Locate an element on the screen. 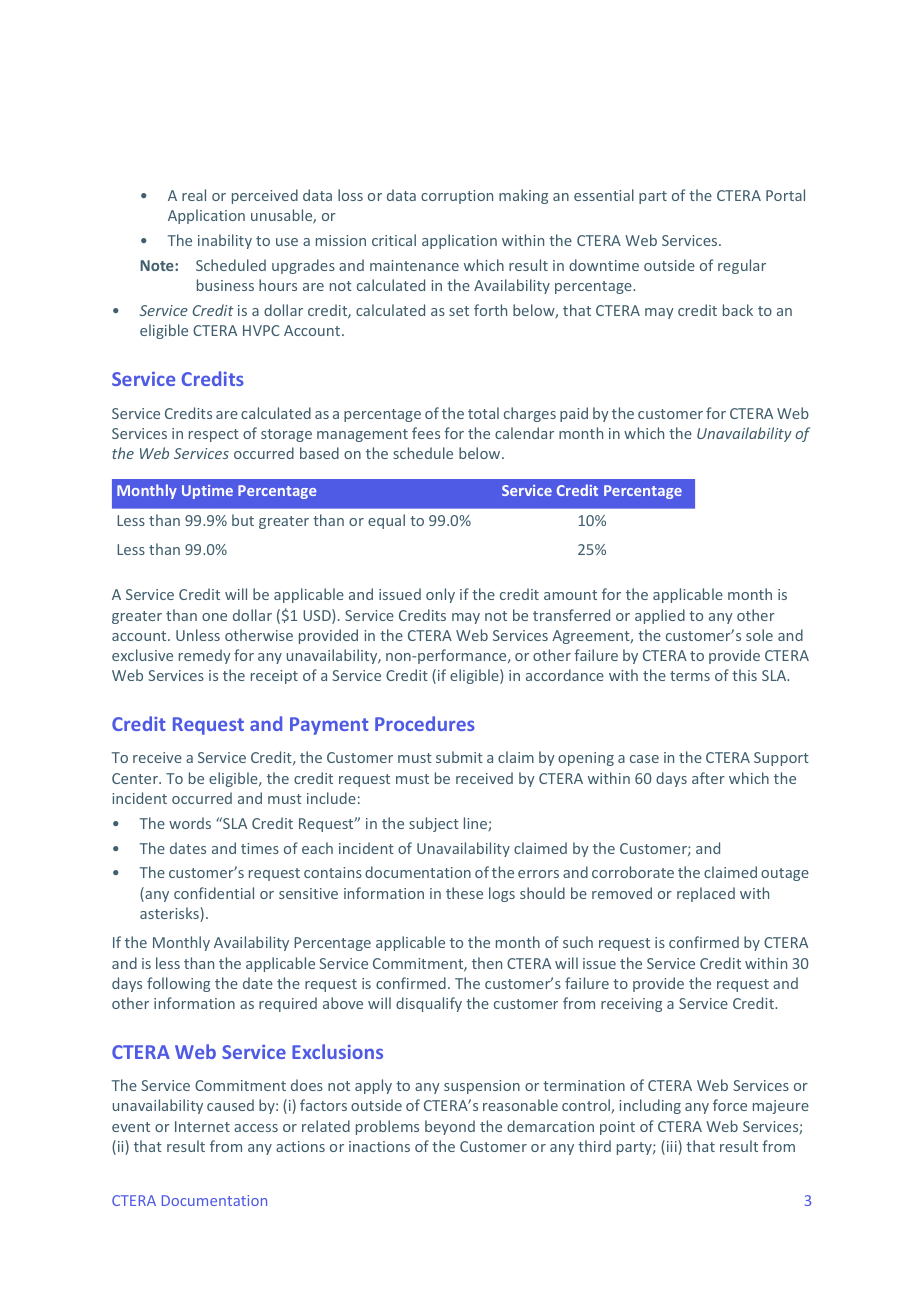 The width and height of the screenshot is (924, 1308). regular is located at coordinates (742, 266).
